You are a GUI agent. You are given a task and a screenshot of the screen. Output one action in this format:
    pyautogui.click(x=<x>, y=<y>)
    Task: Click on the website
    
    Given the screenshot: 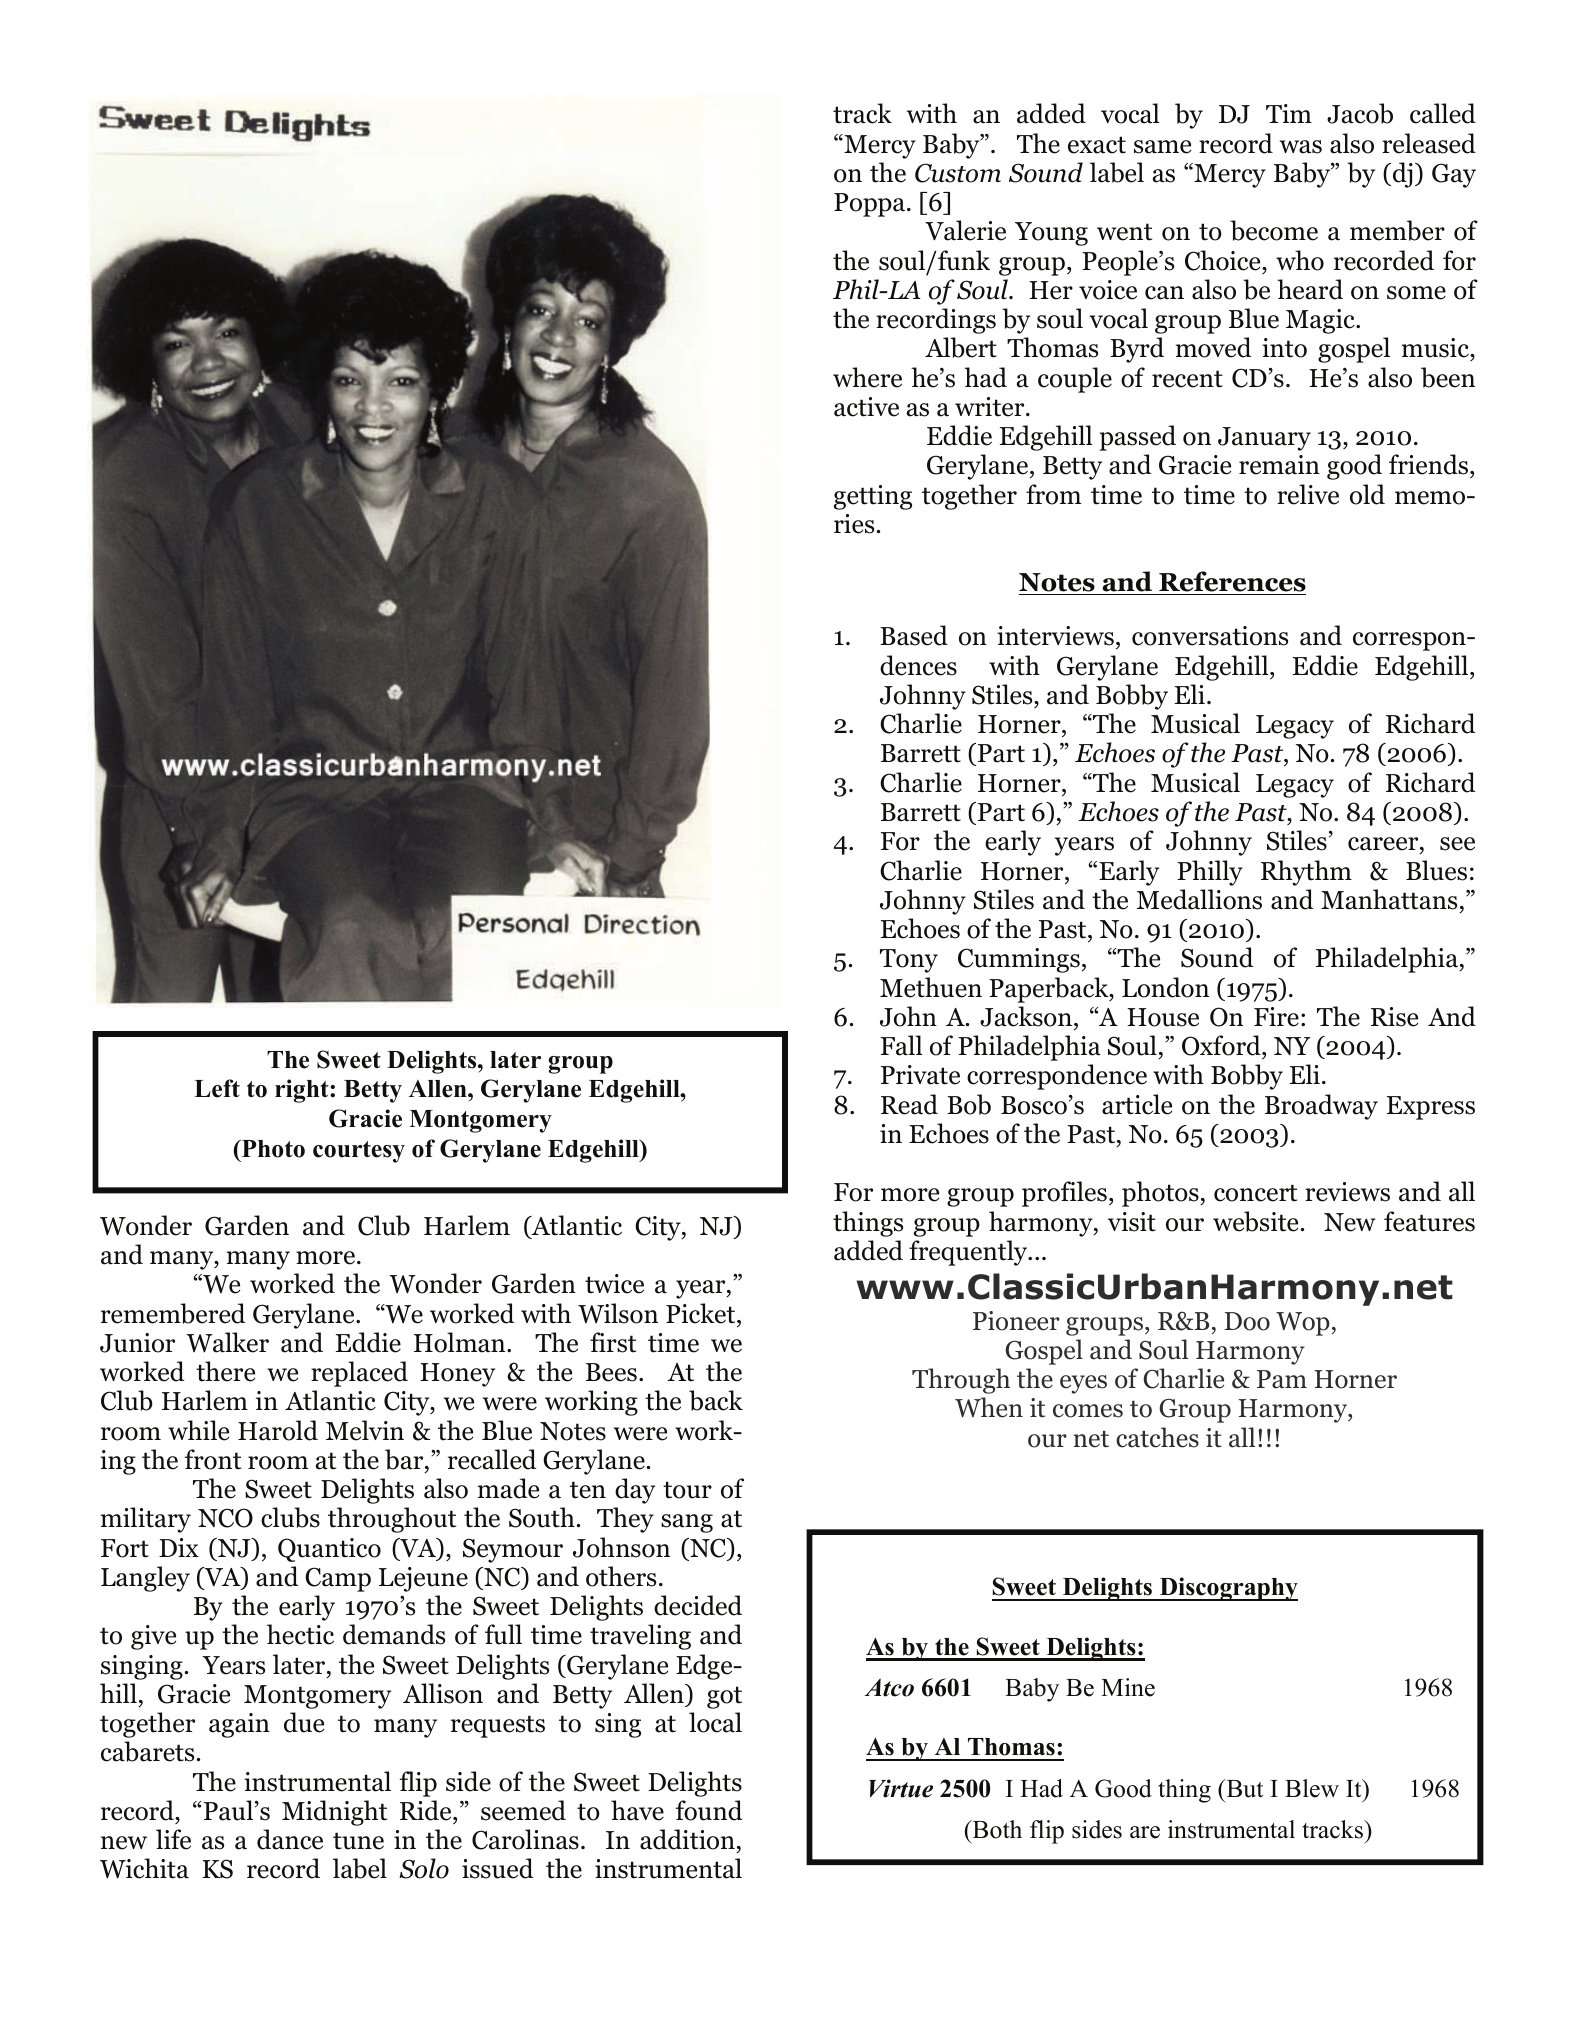 What is the action you would take?
    pyautogui.click(x=1255, y=1221)
